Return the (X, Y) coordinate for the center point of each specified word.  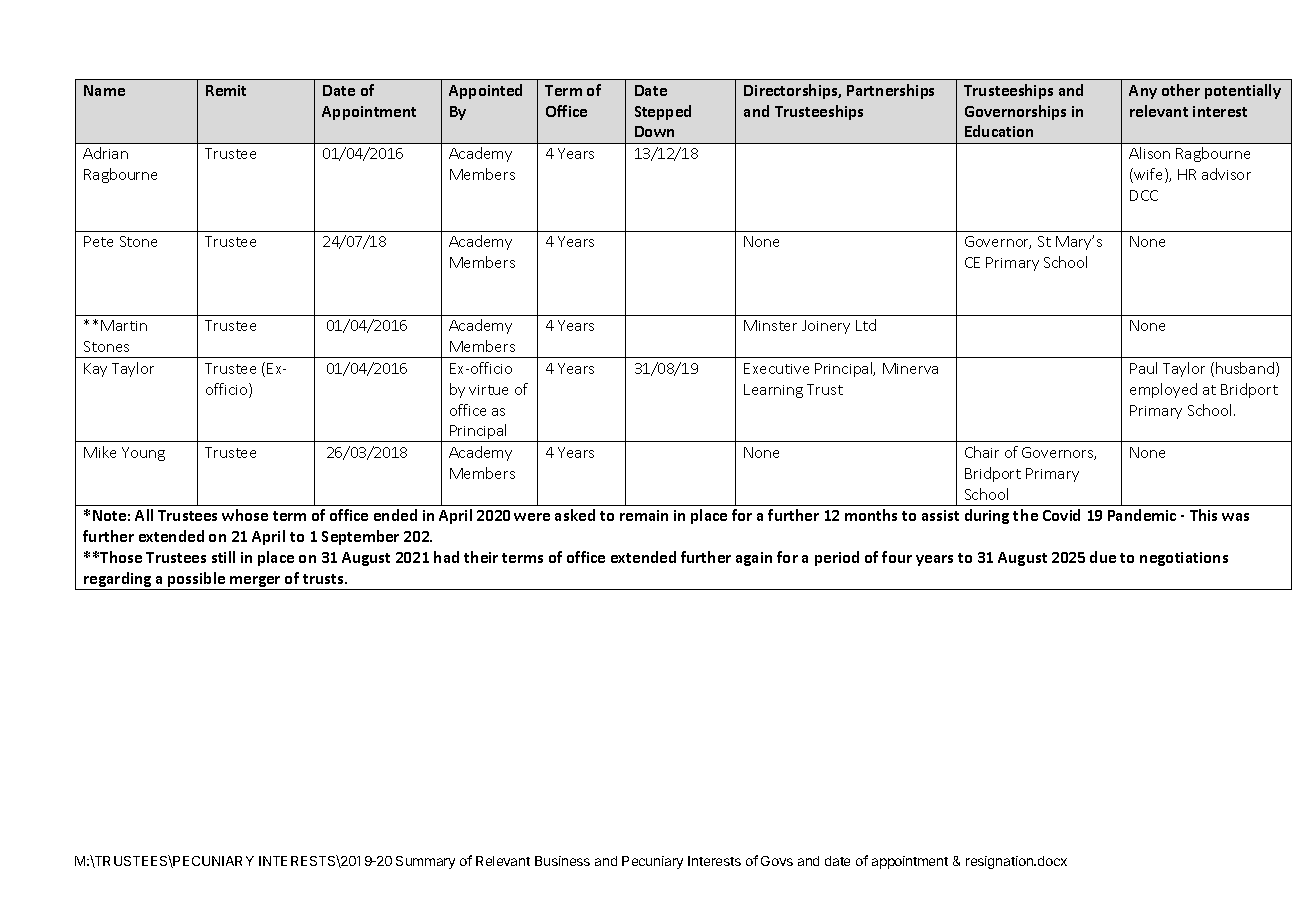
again (754, 559)
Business (562, 861)
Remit (226, 90)
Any (1143, 92)
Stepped (663, 112)
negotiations (1184, 559)
